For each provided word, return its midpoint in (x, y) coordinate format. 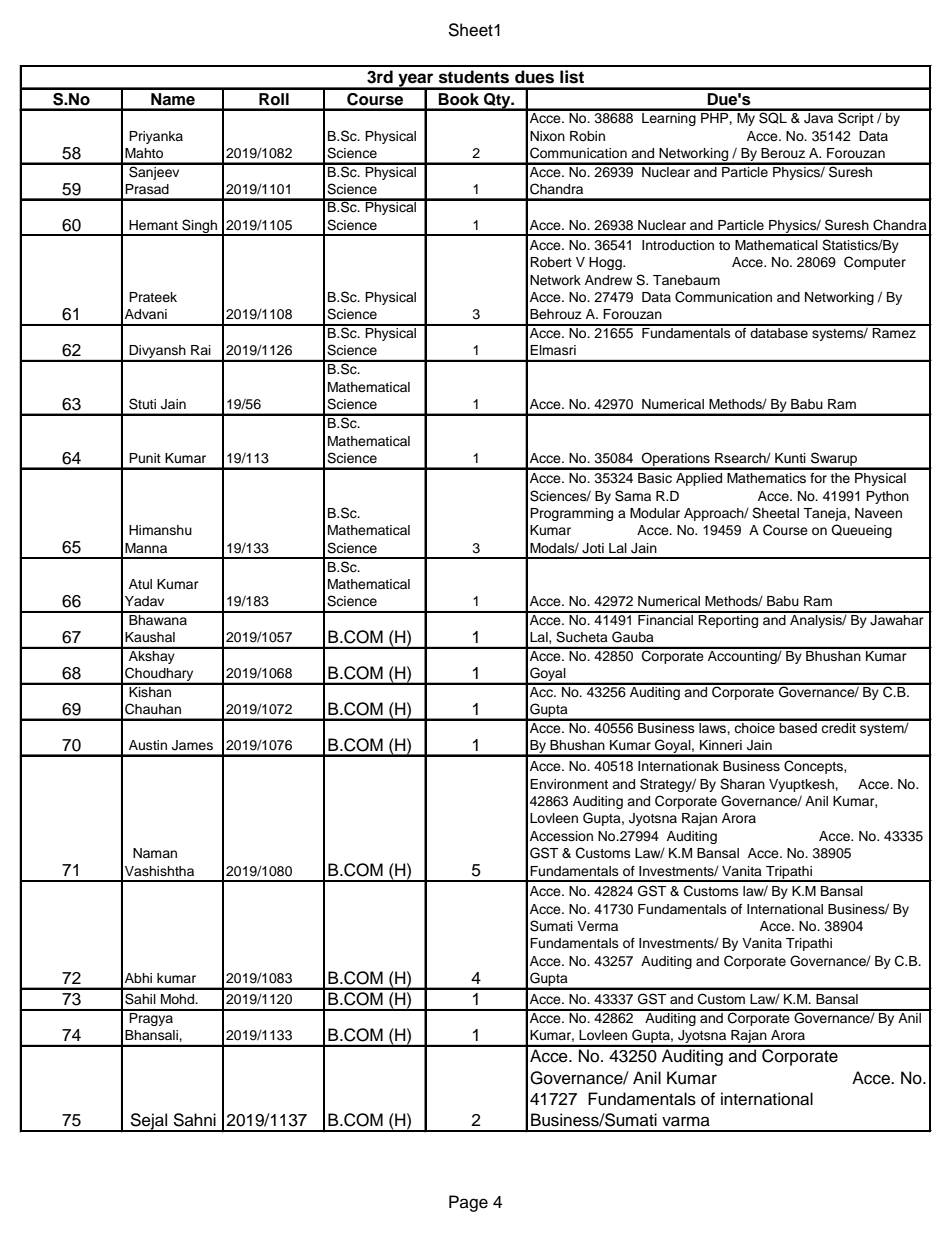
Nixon (547, 136)
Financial (666, 618)
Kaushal (150, 637)
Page (468, 1203)
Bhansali (152, 1035)
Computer (875, 263)
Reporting (729, 620)
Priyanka (156, 137)
